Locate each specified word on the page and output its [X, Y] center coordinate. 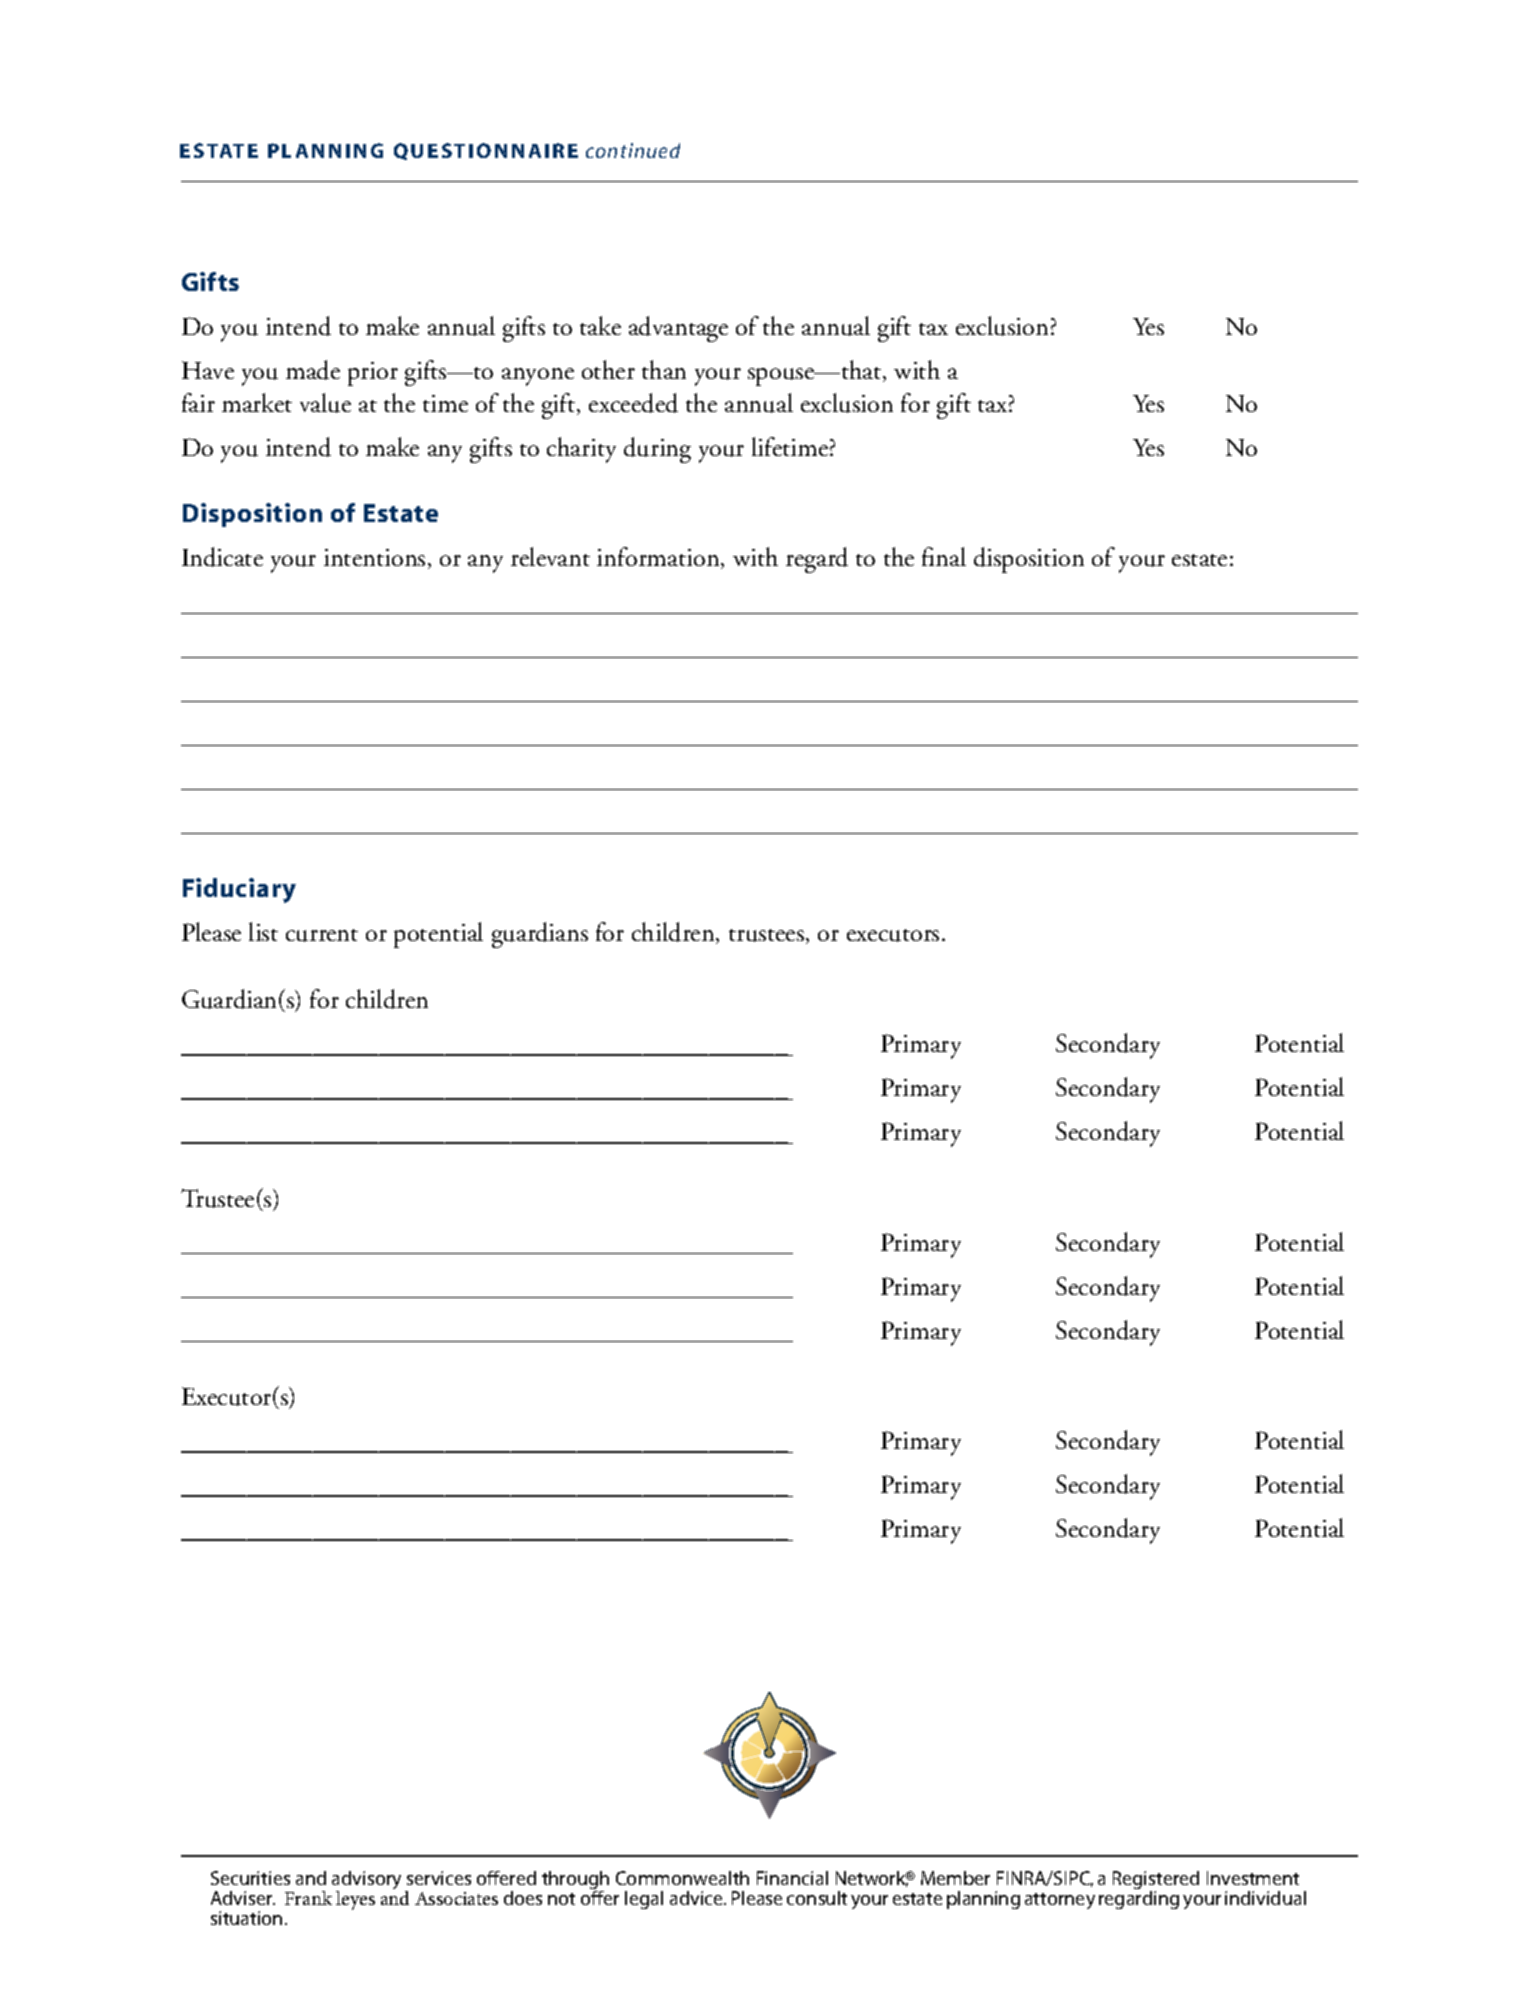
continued [633, 150]
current [322, 935]
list [263, 931]
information [659, 558]
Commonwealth [682, 1878]
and [311, 1878]
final [944, 556]
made [313, 370]
